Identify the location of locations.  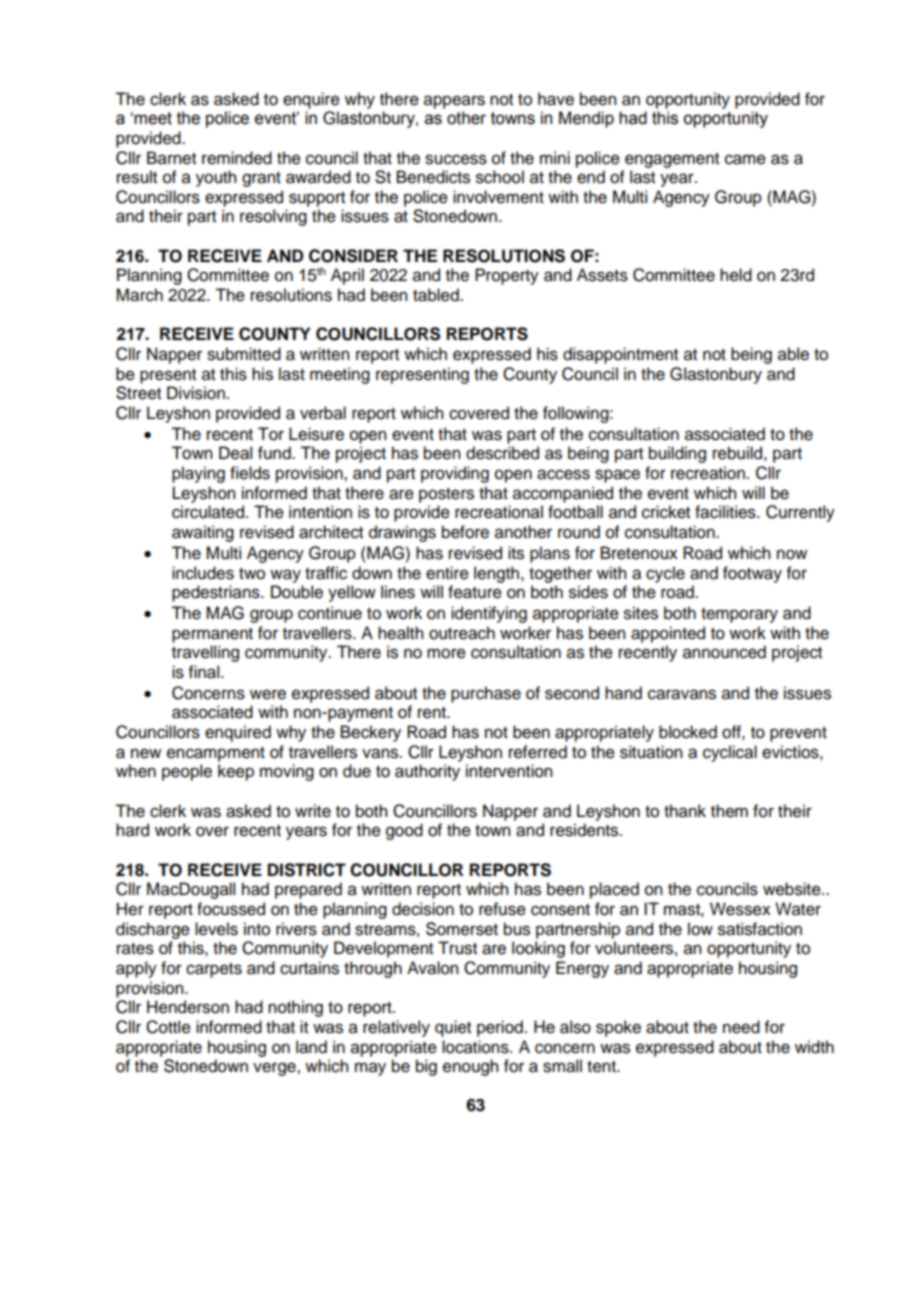
(476, 1047).
